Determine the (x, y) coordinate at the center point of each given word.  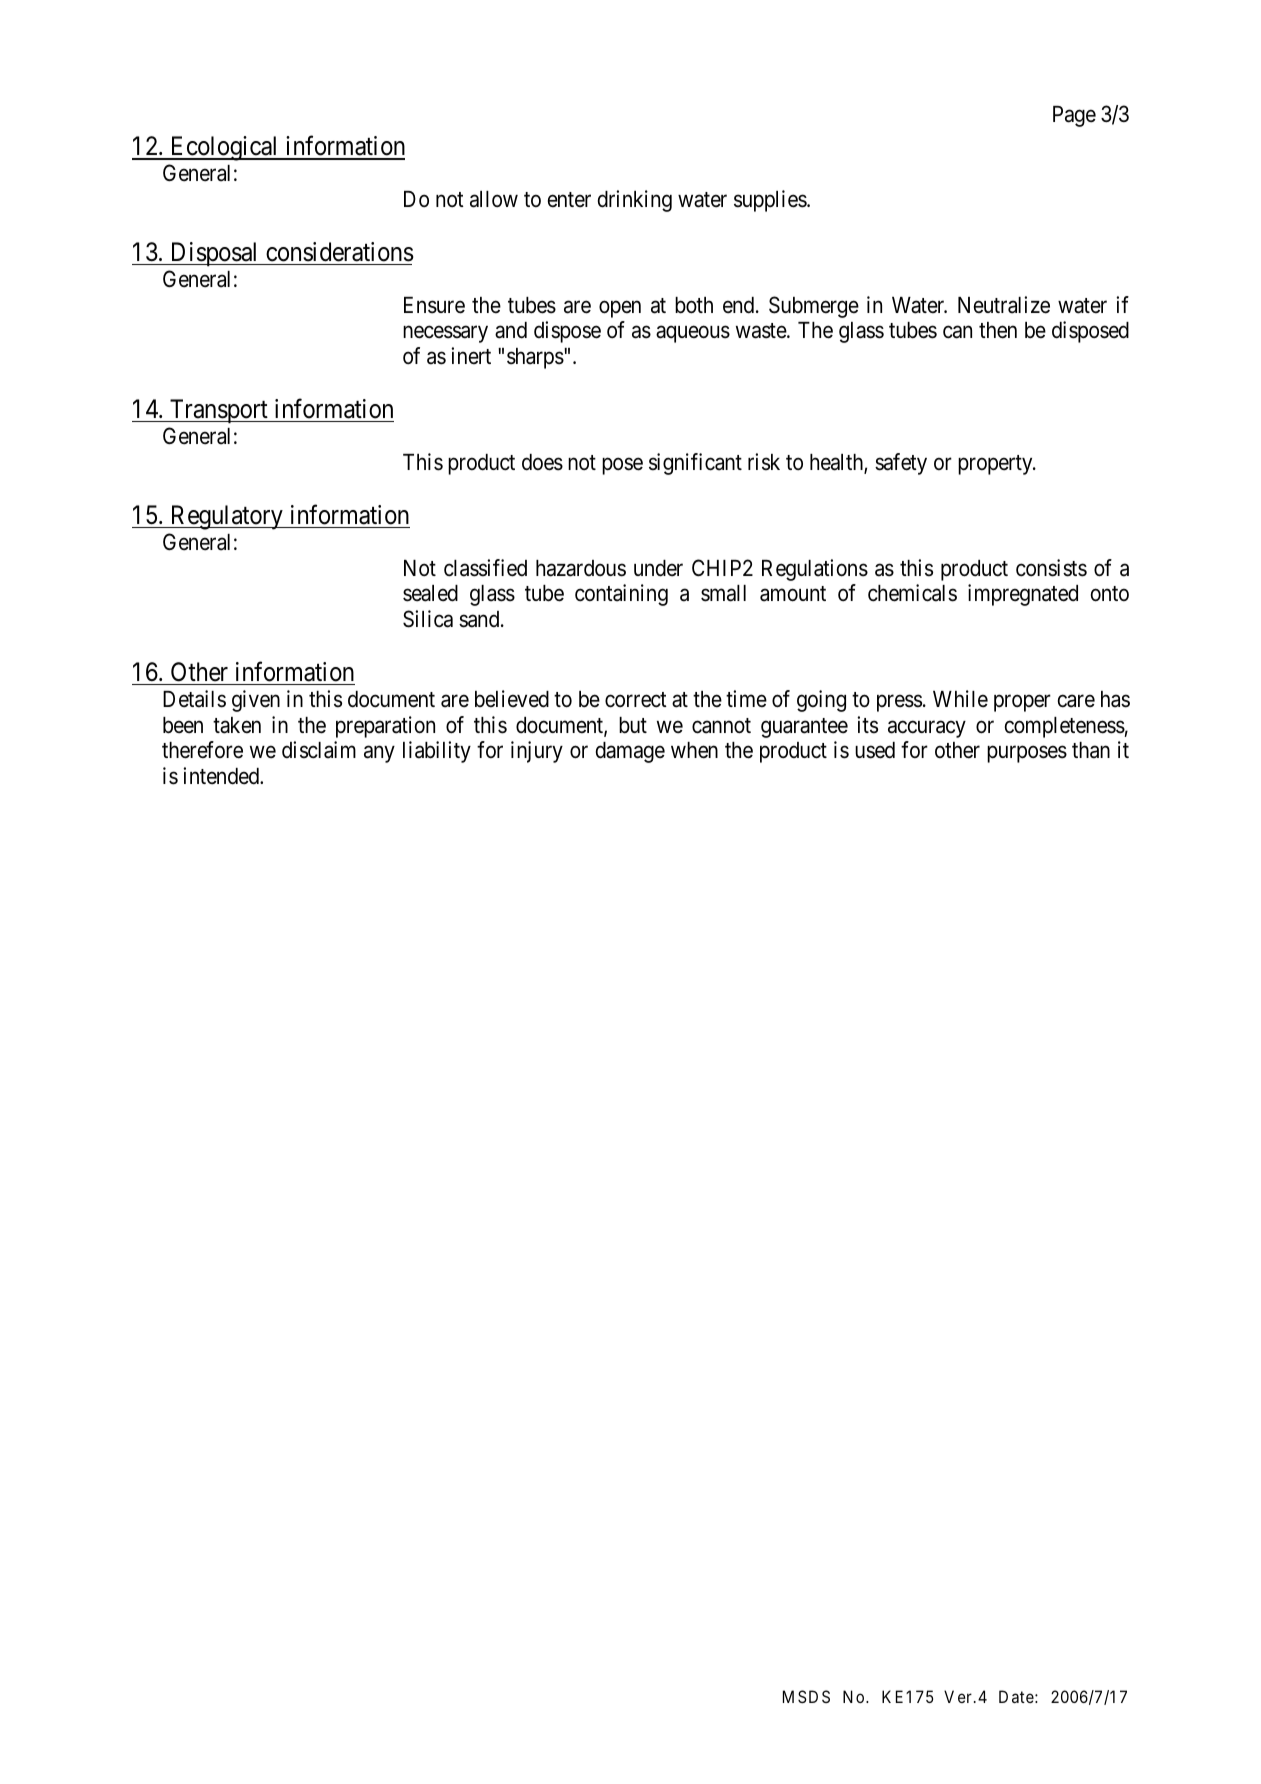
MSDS (806, 1696)
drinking (635, 201)
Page (1074, 116)
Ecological (224, 148)
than (1091, 750)
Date (1016, 1696)
